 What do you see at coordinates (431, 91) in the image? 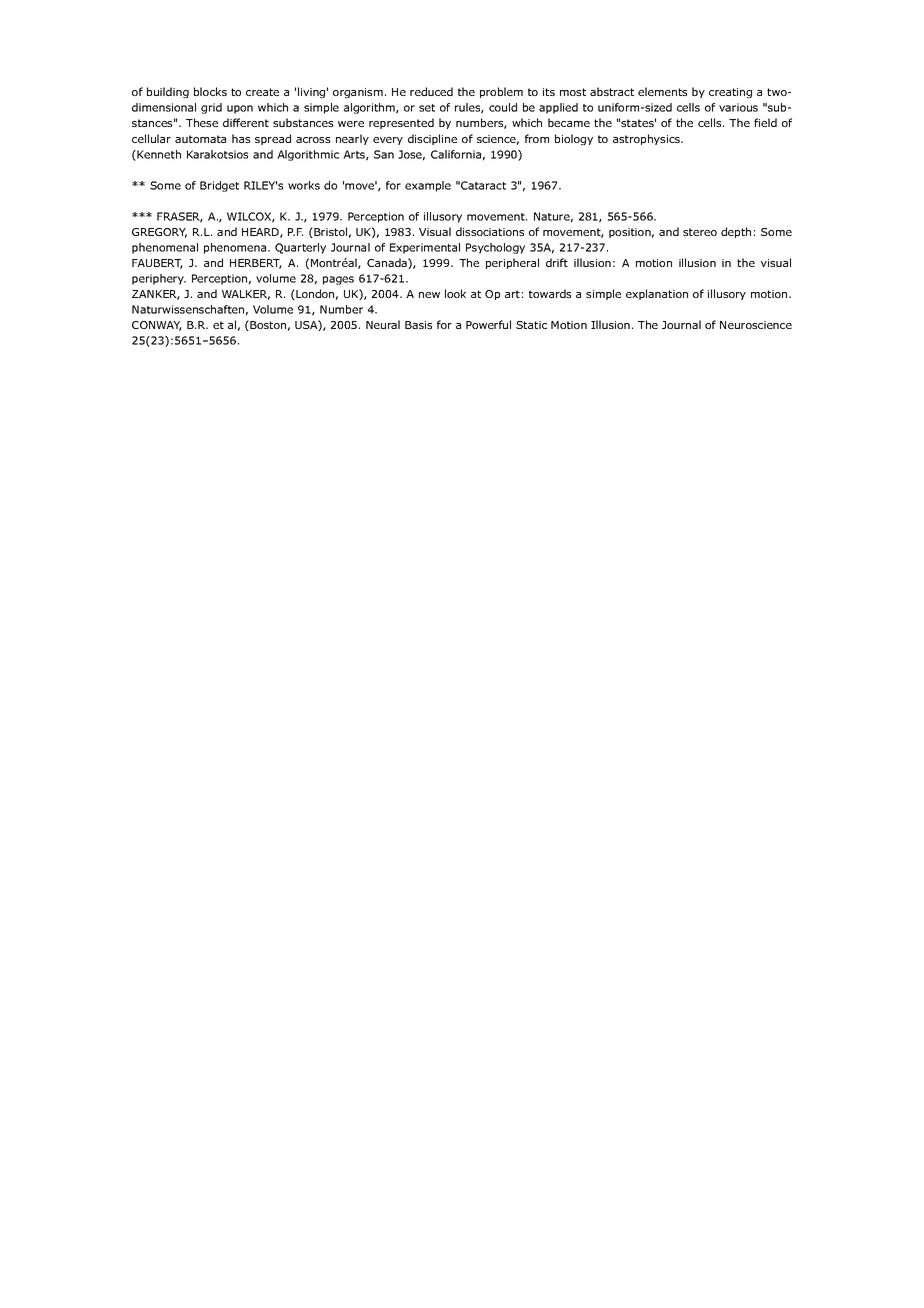
I see `reduced` at bounding box center [431, 91].
